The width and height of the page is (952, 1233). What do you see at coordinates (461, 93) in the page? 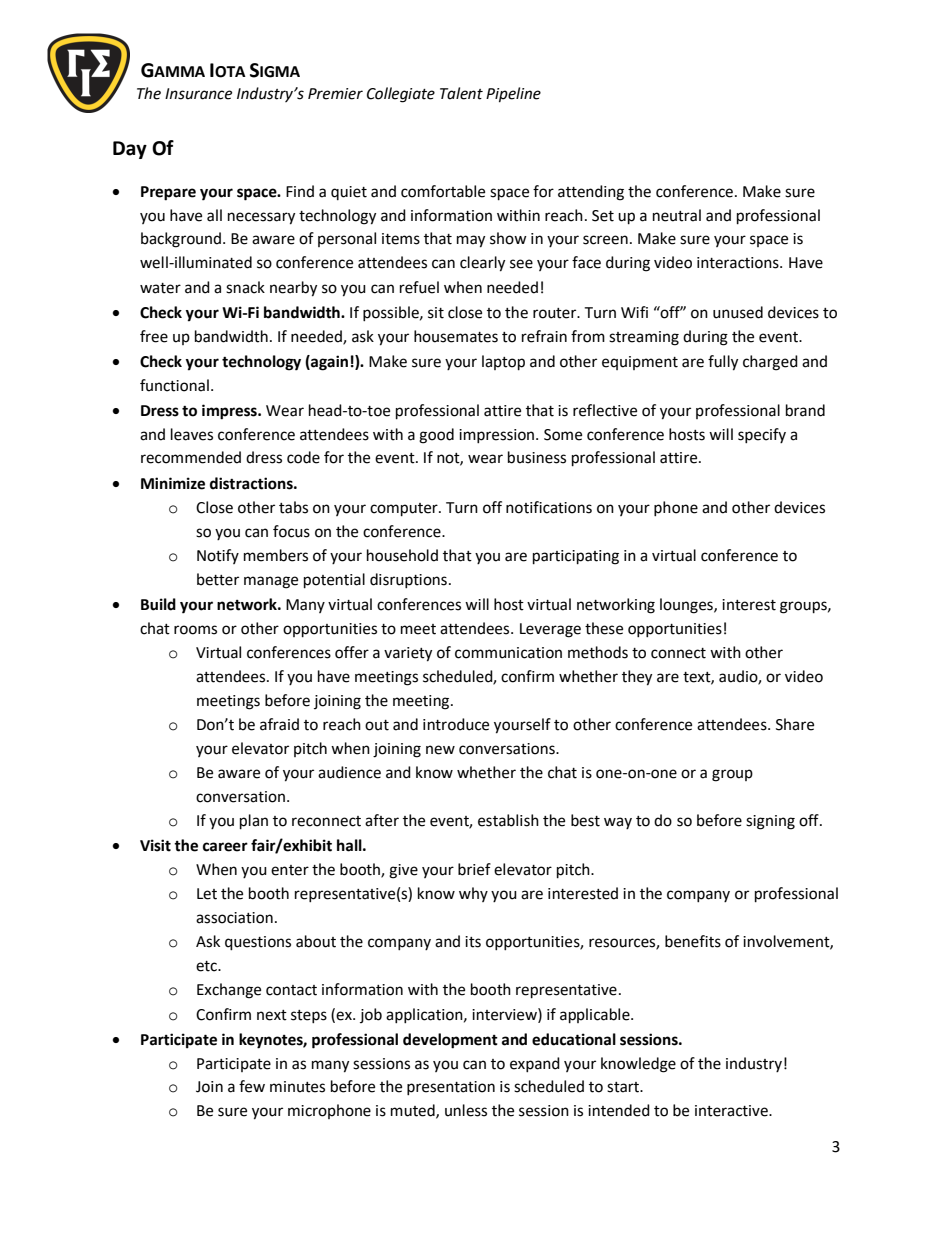
I see `Talent` at bounding box center [461, 93].
